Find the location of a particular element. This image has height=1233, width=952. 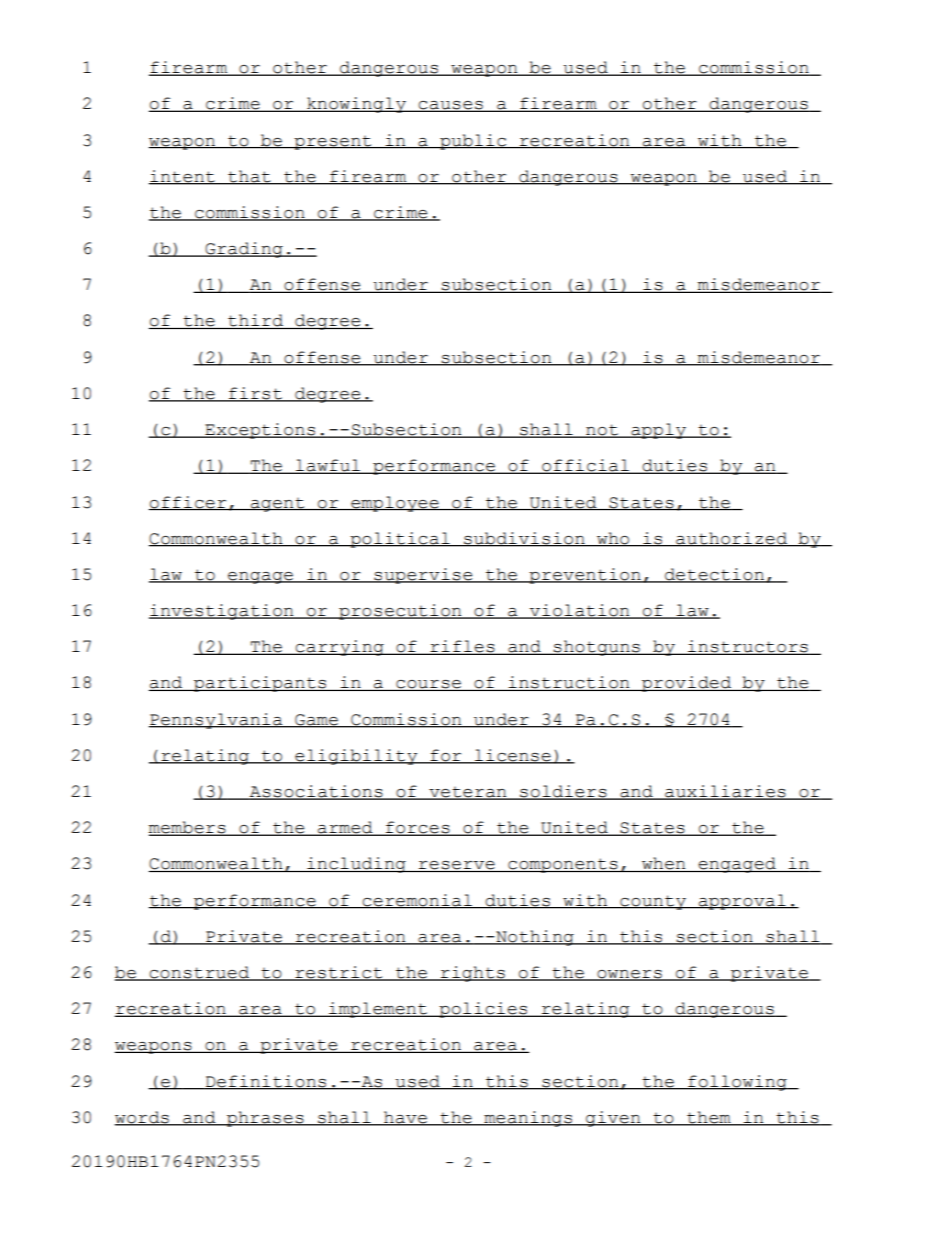

first is located at coordinates (255, 394).
